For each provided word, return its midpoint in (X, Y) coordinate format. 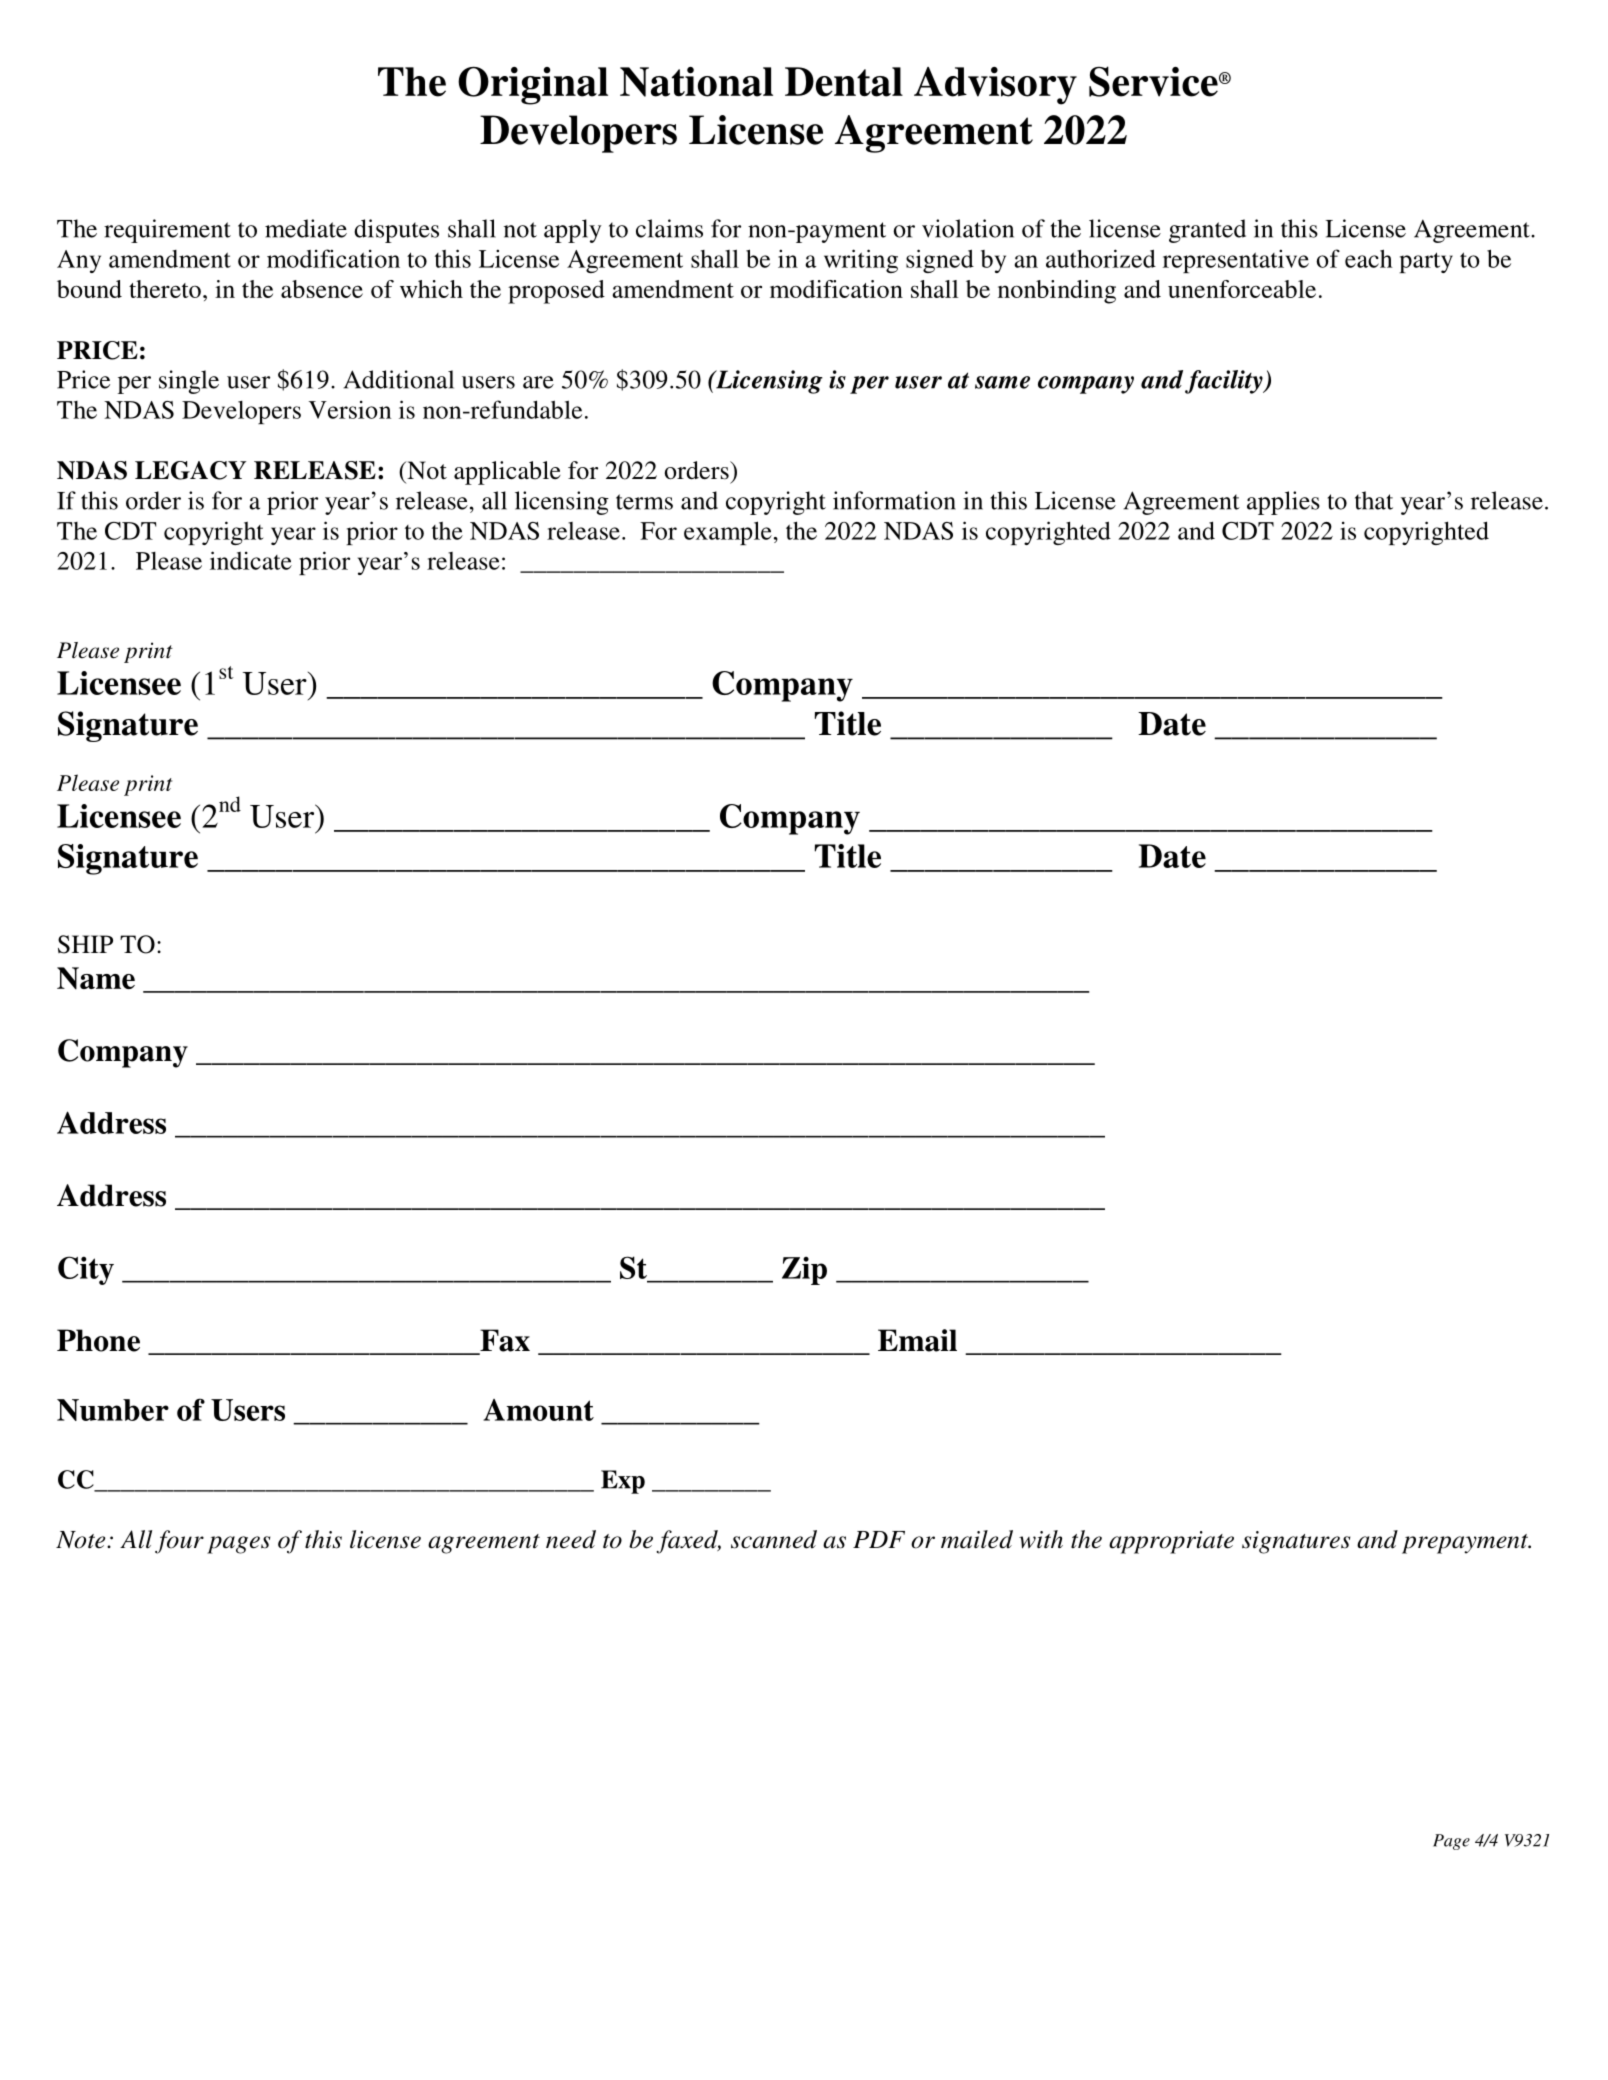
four (179, 1542)
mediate (306, 228)
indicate (251, 560)
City (86, 1270)
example (728, 533)
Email (917, 1340)
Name (96, 978)
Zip (804, 1270)
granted (1207, 231)
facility (1225, 382)
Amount (538, 1410)
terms (644, 502)
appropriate (1171, 1542)
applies (1283, 503)
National (696, 82)
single (189, 382)
